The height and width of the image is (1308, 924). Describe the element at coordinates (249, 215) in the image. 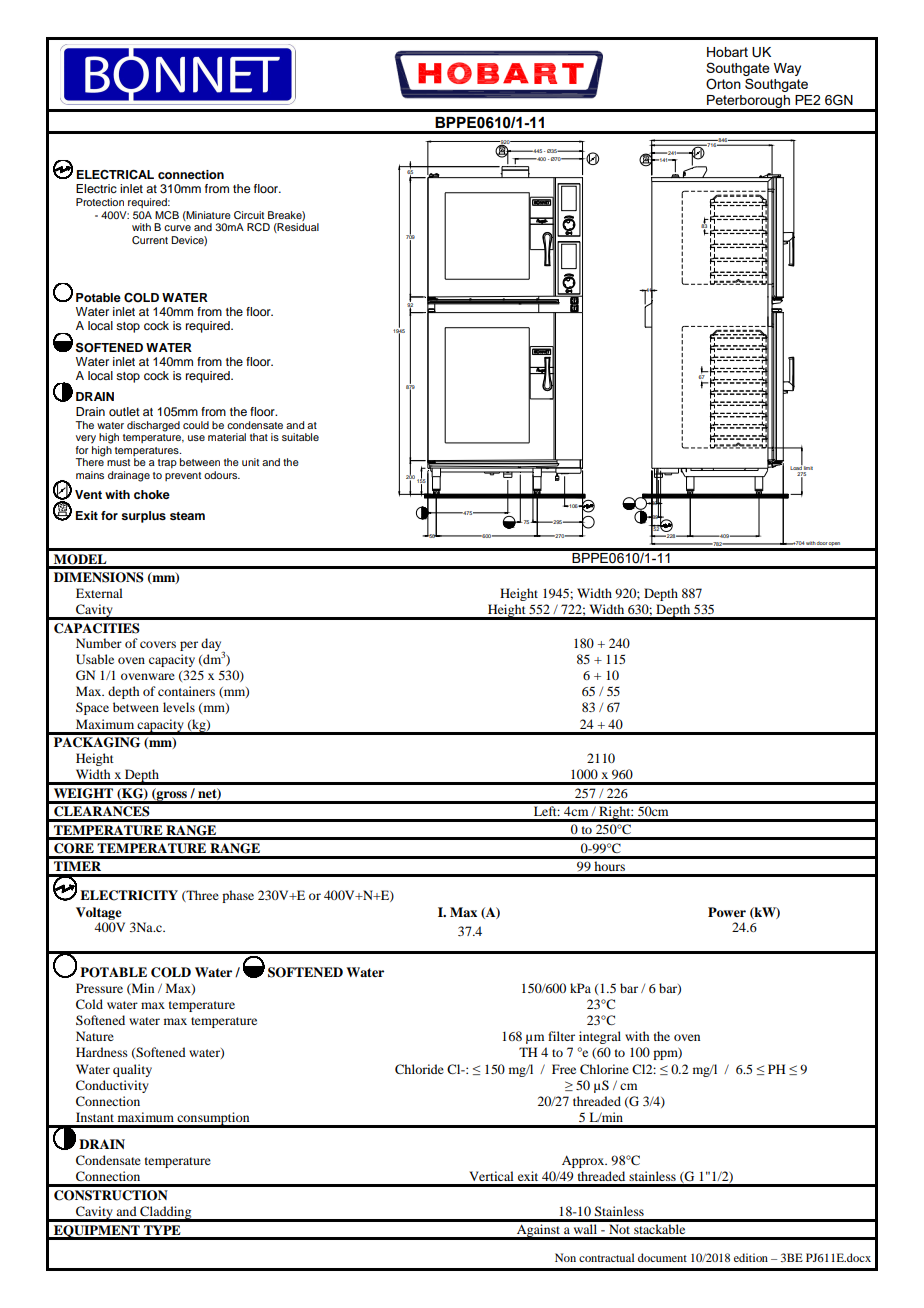

I see `Circuit` at that location.
